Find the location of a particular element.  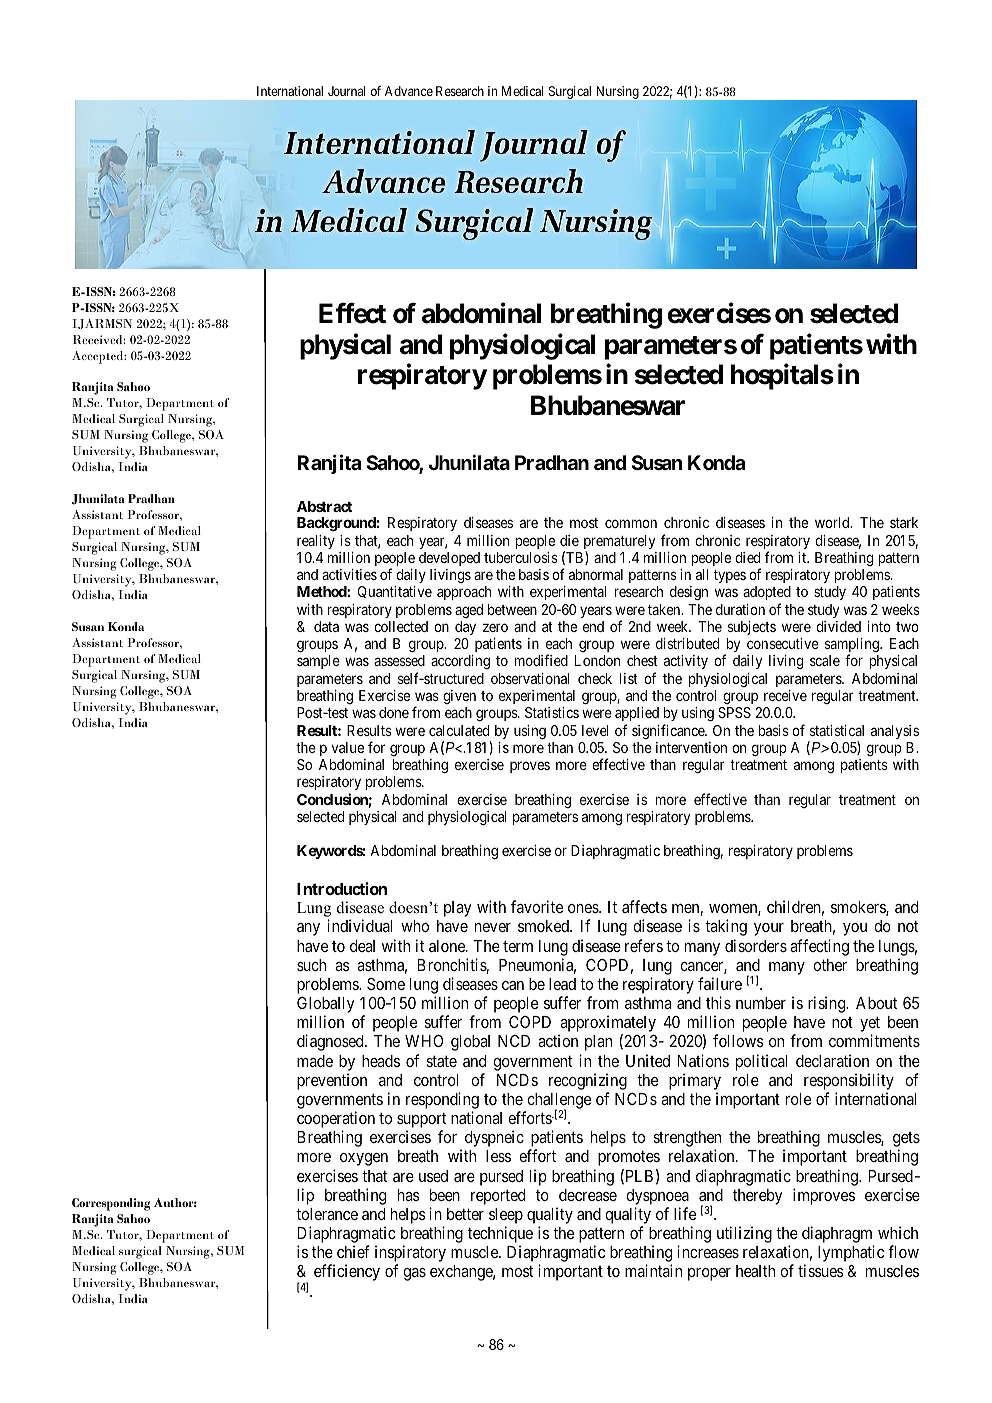

stark is located at coordinates (904, 522).
